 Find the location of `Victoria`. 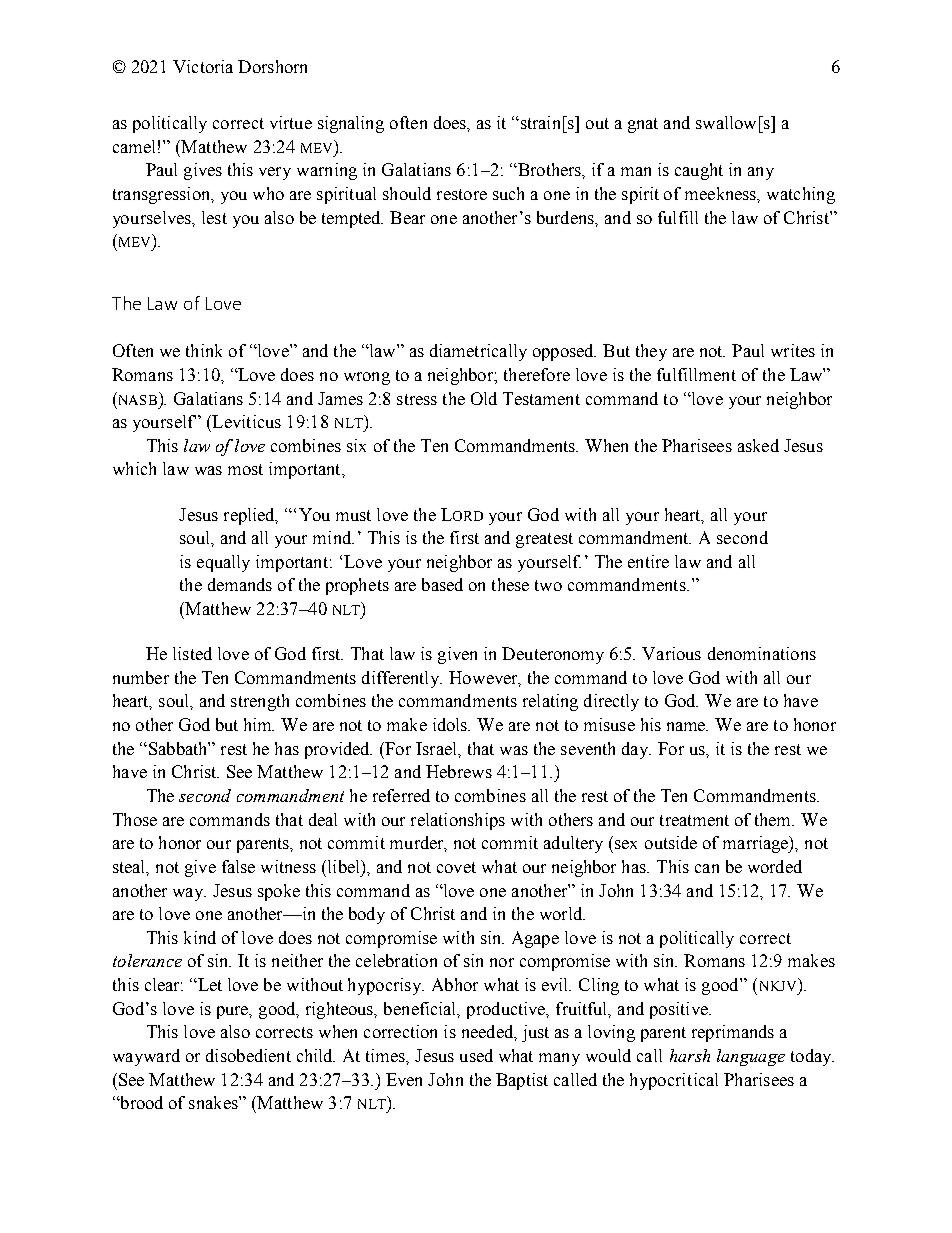

Victoria is located at coordinates (203, 66).
